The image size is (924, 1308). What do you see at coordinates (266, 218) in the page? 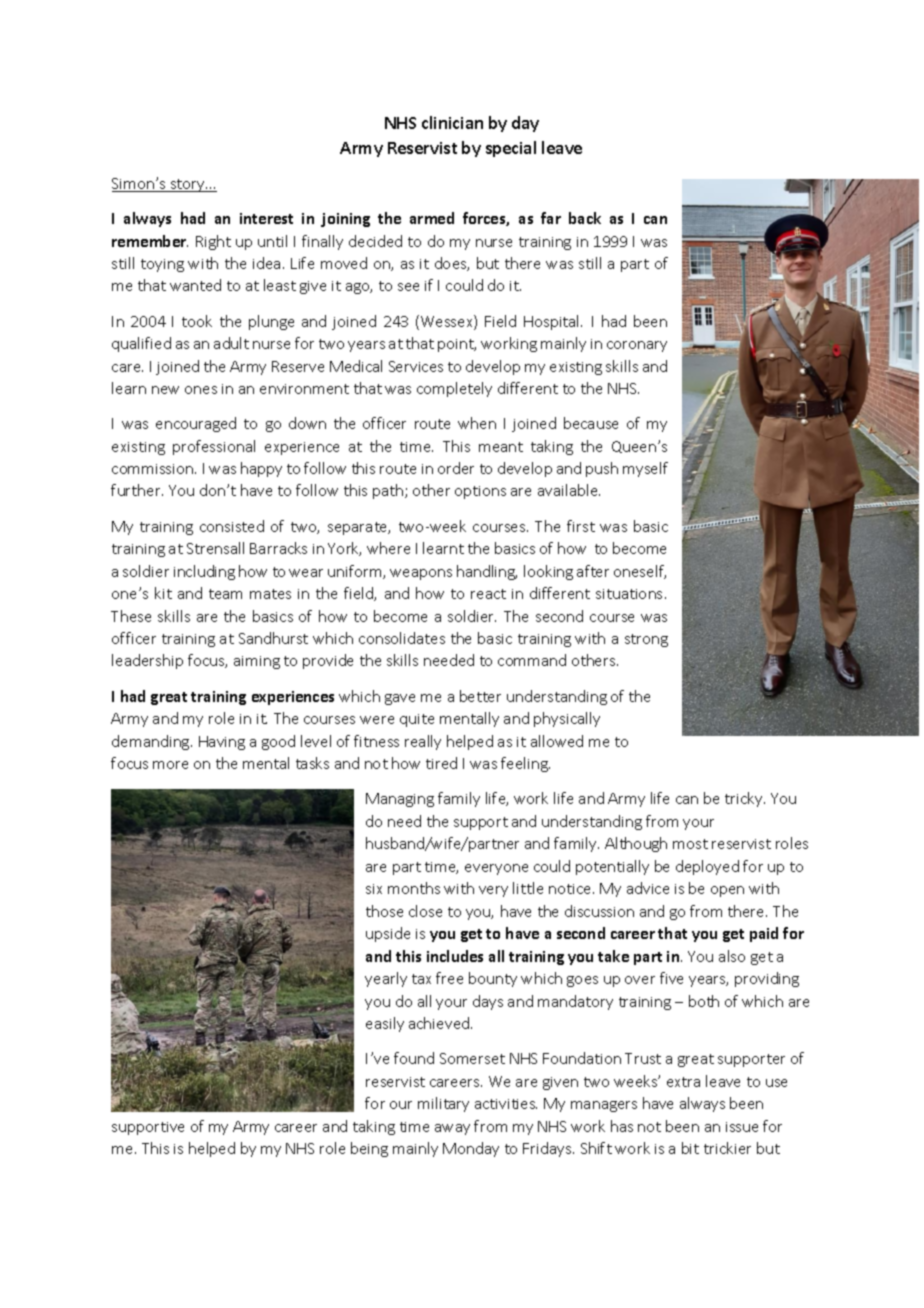
I see `interest` at bounding box center [266, 218].
